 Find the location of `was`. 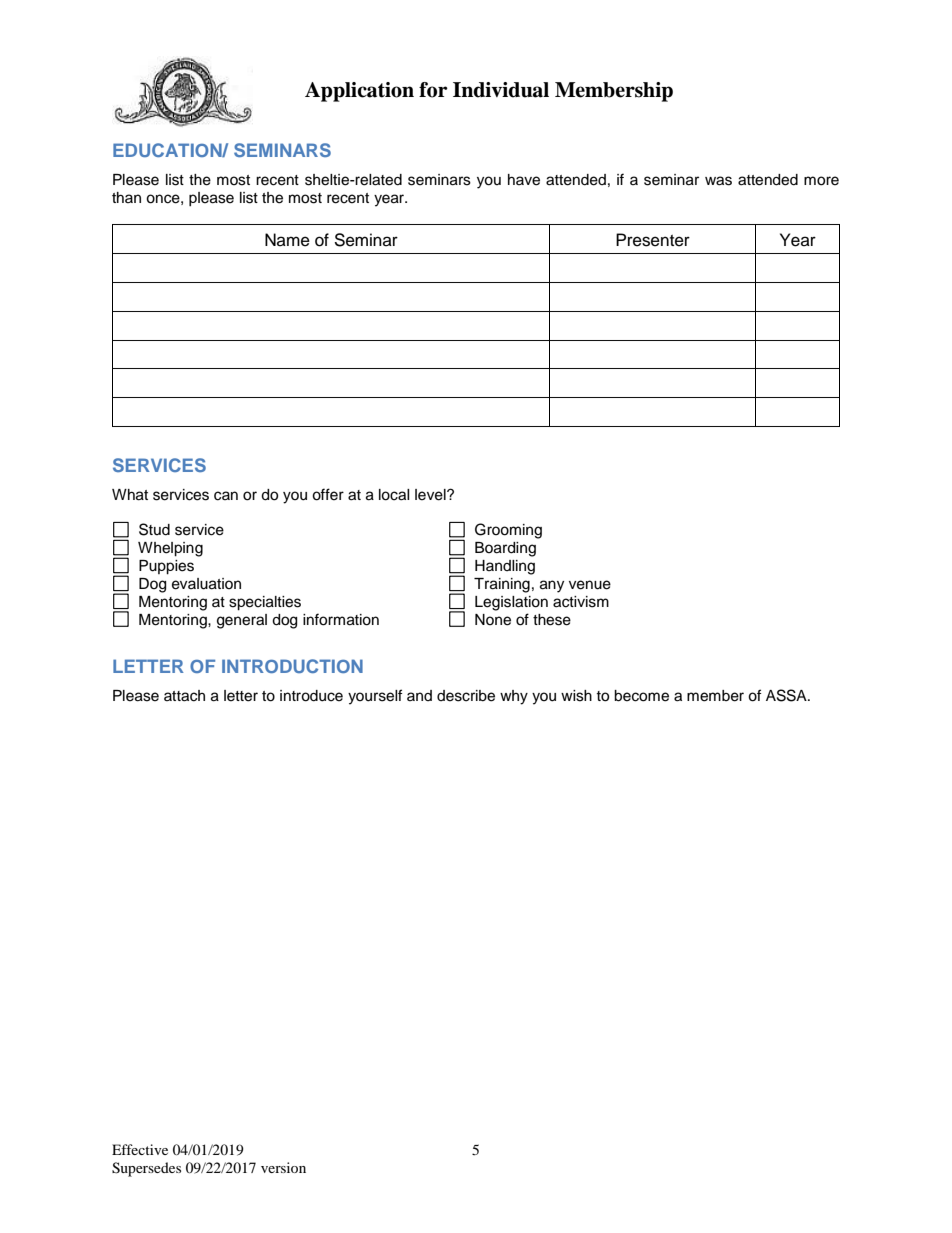

was is located at coordinates (718, 181).
